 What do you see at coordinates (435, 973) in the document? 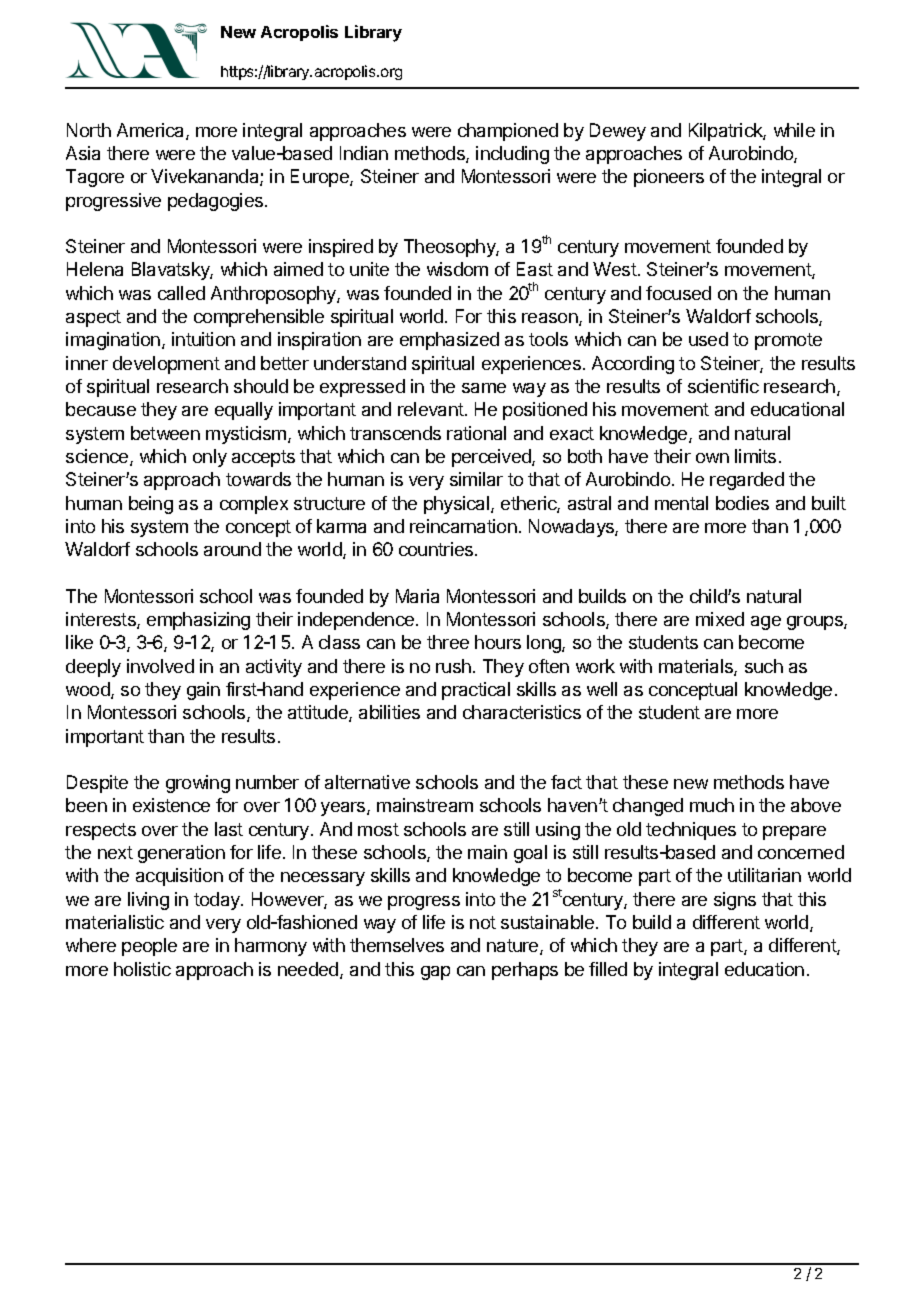
I see `gap` at bounding box center [435, 973].
